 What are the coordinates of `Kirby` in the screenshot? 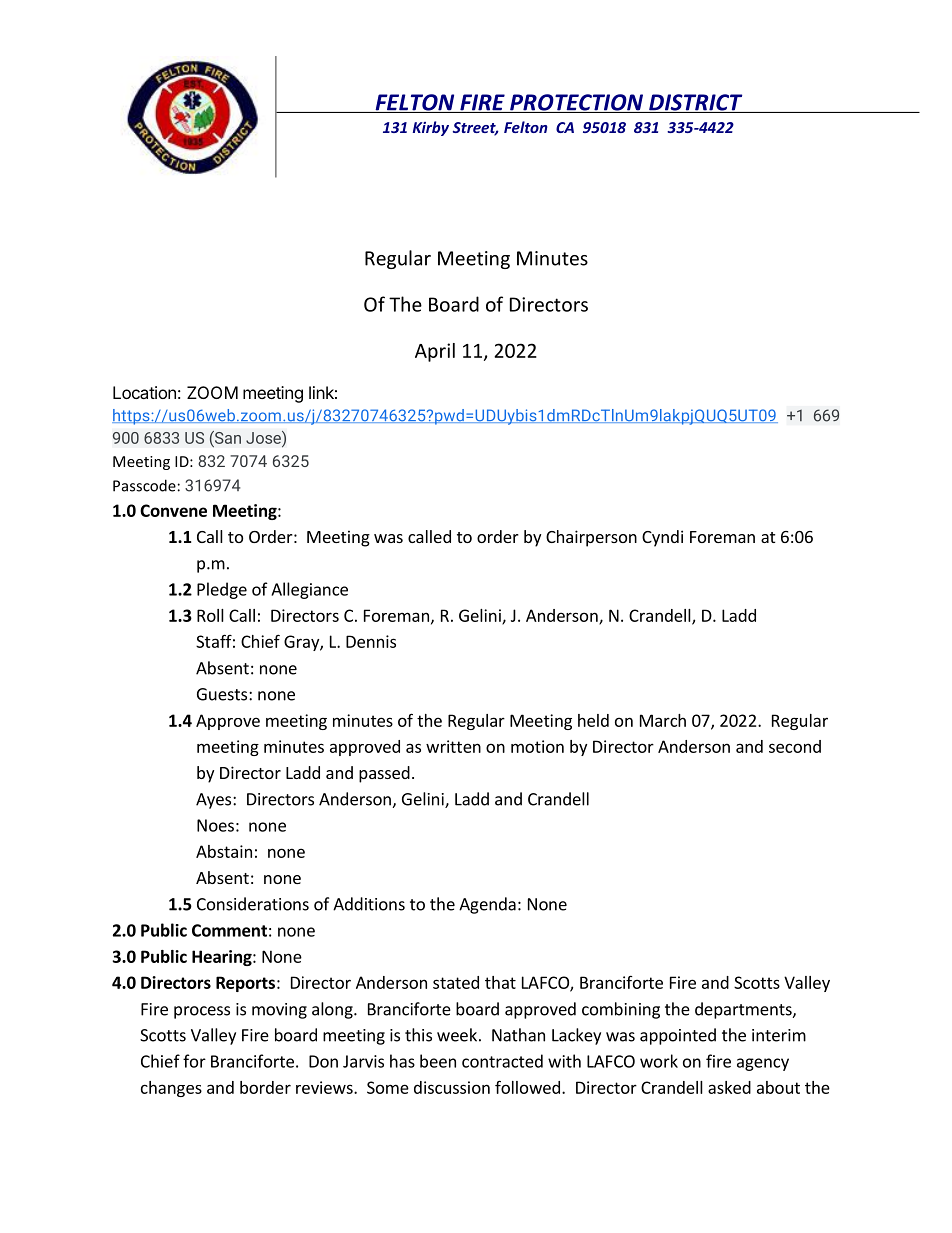 It's located at (431, 128).
